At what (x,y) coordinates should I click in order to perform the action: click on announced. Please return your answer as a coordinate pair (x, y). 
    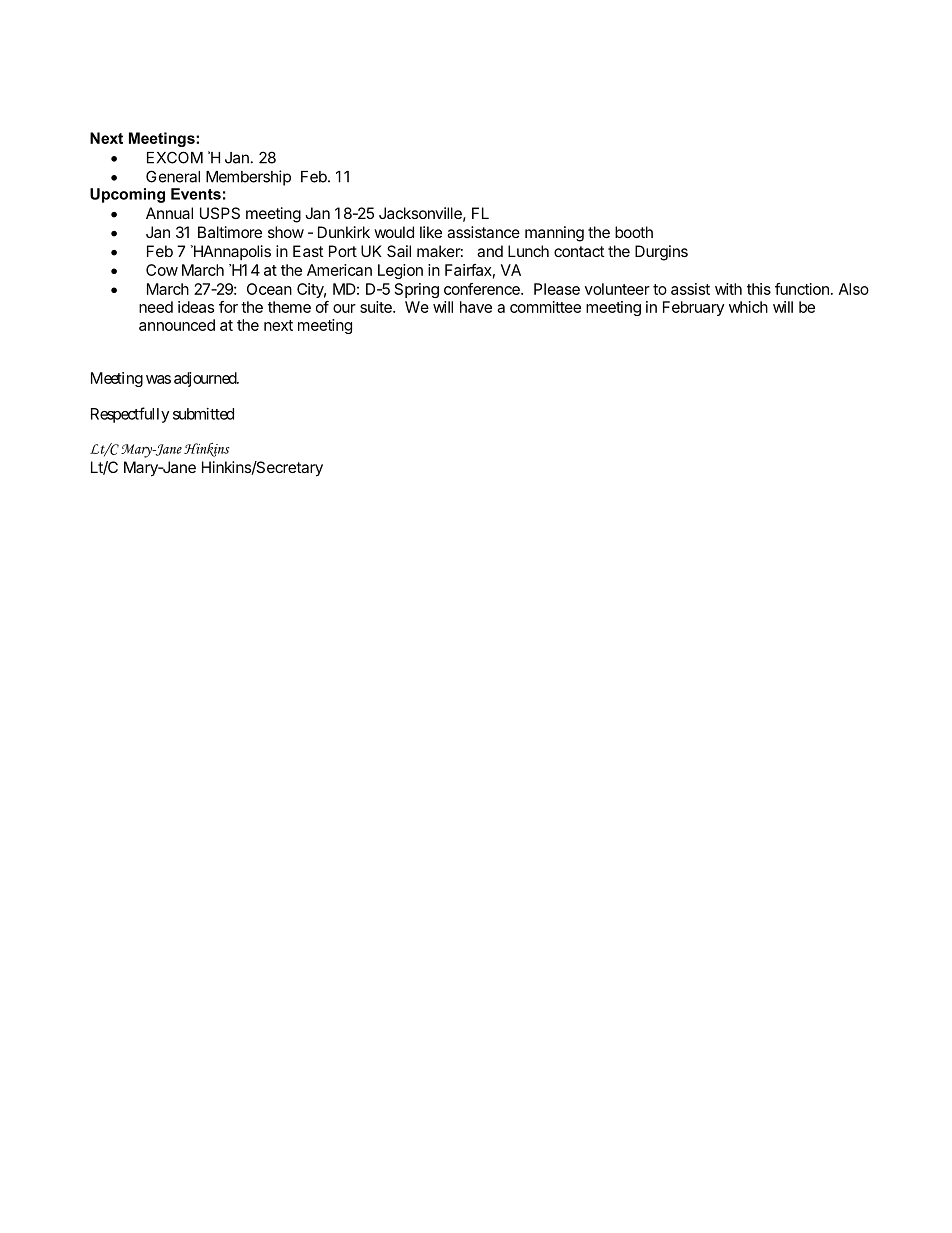
    Looking at the image, I should click on (177, 325).
